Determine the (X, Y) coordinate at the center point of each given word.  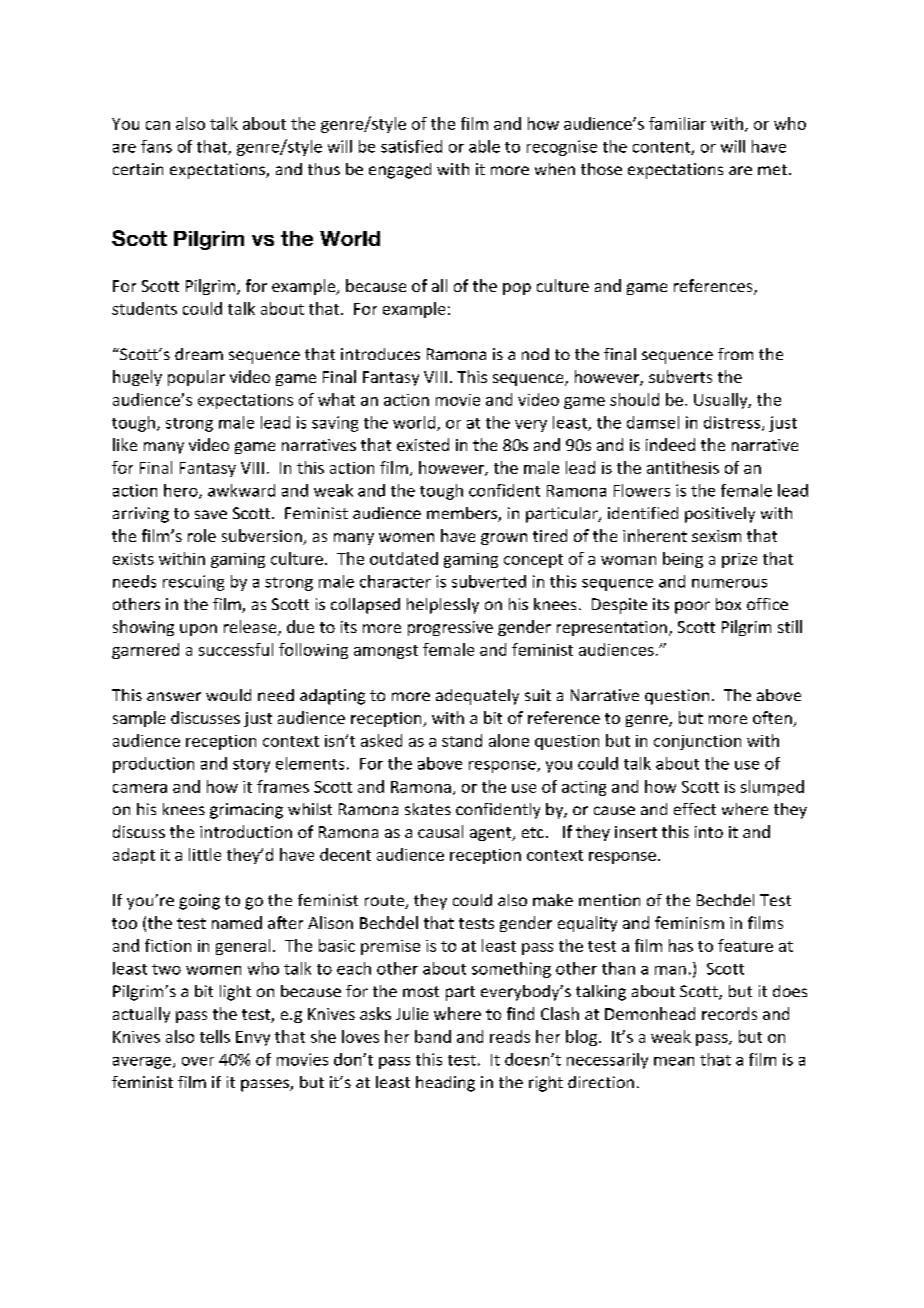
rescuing (193, 583)
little (205, 854)
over (198, 1061)
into (709, 832)
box (728, 604)
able (484, 146)
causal (440, 831)
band (433, 1036)
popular (196, 378)
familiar (677, 123)
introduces (380, 354)
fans (156, 146)
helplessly (443, 606)
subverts (680, 376)
